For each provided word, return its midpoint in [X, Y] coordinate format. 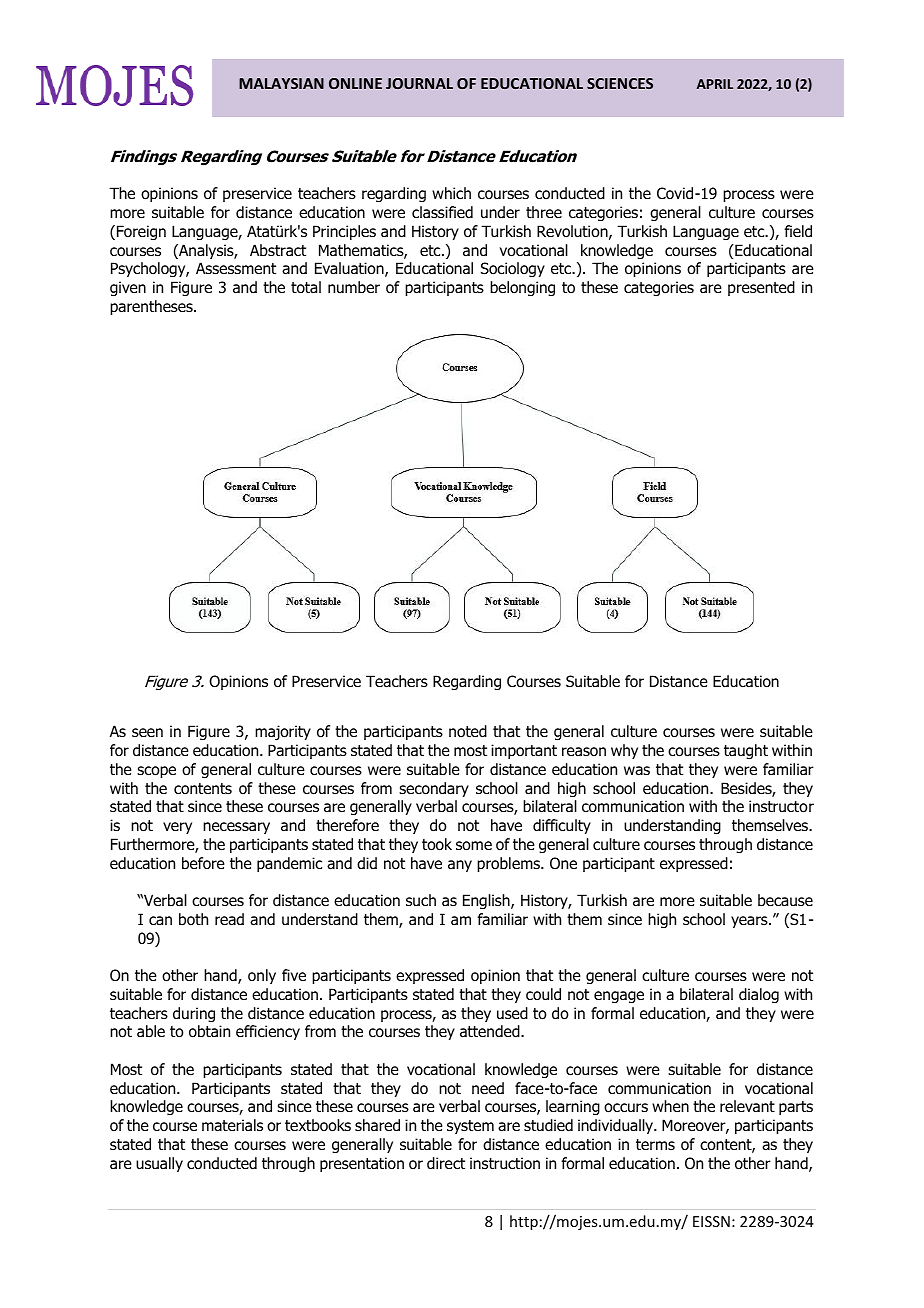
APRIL [715, 84]
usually [159, 1164]
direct [446, 1163]
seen [147, 732]
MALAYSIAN [281, 83]
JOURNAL [419, 83]
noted [468, 731]
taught [746, 751]
